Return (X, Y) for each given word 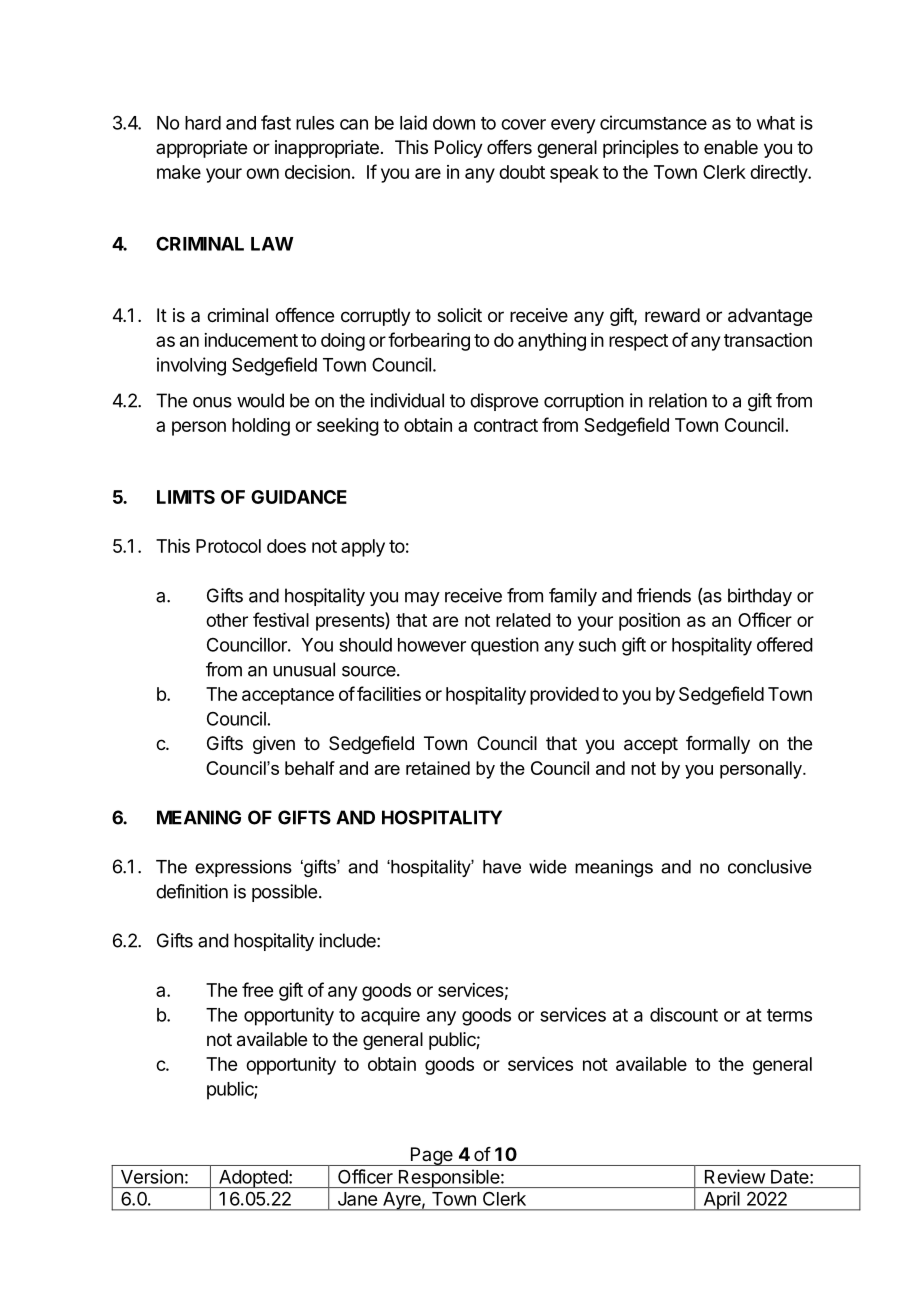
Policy (459, 149)
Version (152, 1176)
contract (506, 425)
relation (678, 400)
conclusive (770, 867)
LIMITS (186, 497)
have (502, 867)
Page (431, 1156)
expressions (243, 868)
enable (731, 147)
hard (203, 123)
